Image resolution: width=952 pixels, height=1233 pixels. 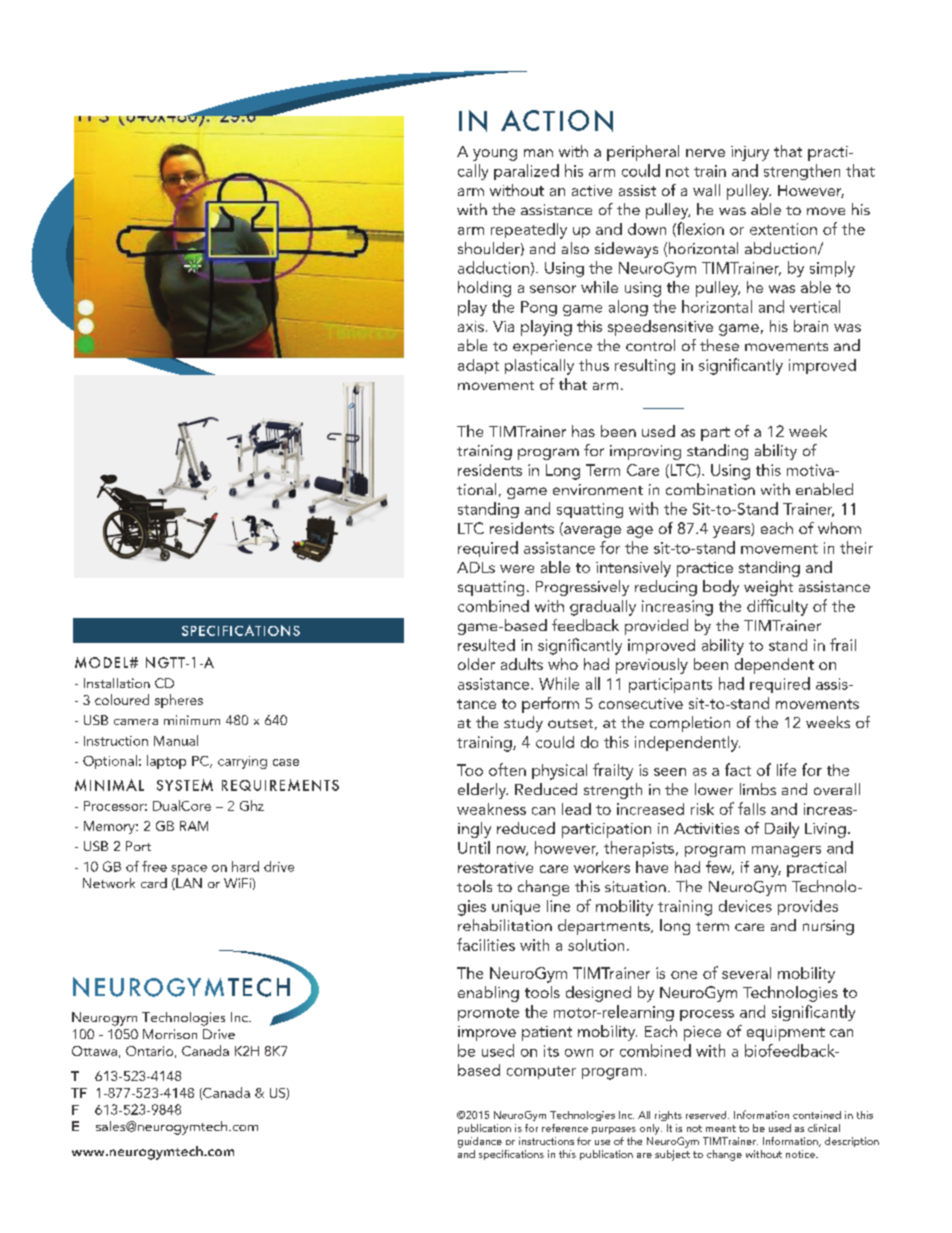 I want to click on Morrison, so click(x=170, y=1034).
